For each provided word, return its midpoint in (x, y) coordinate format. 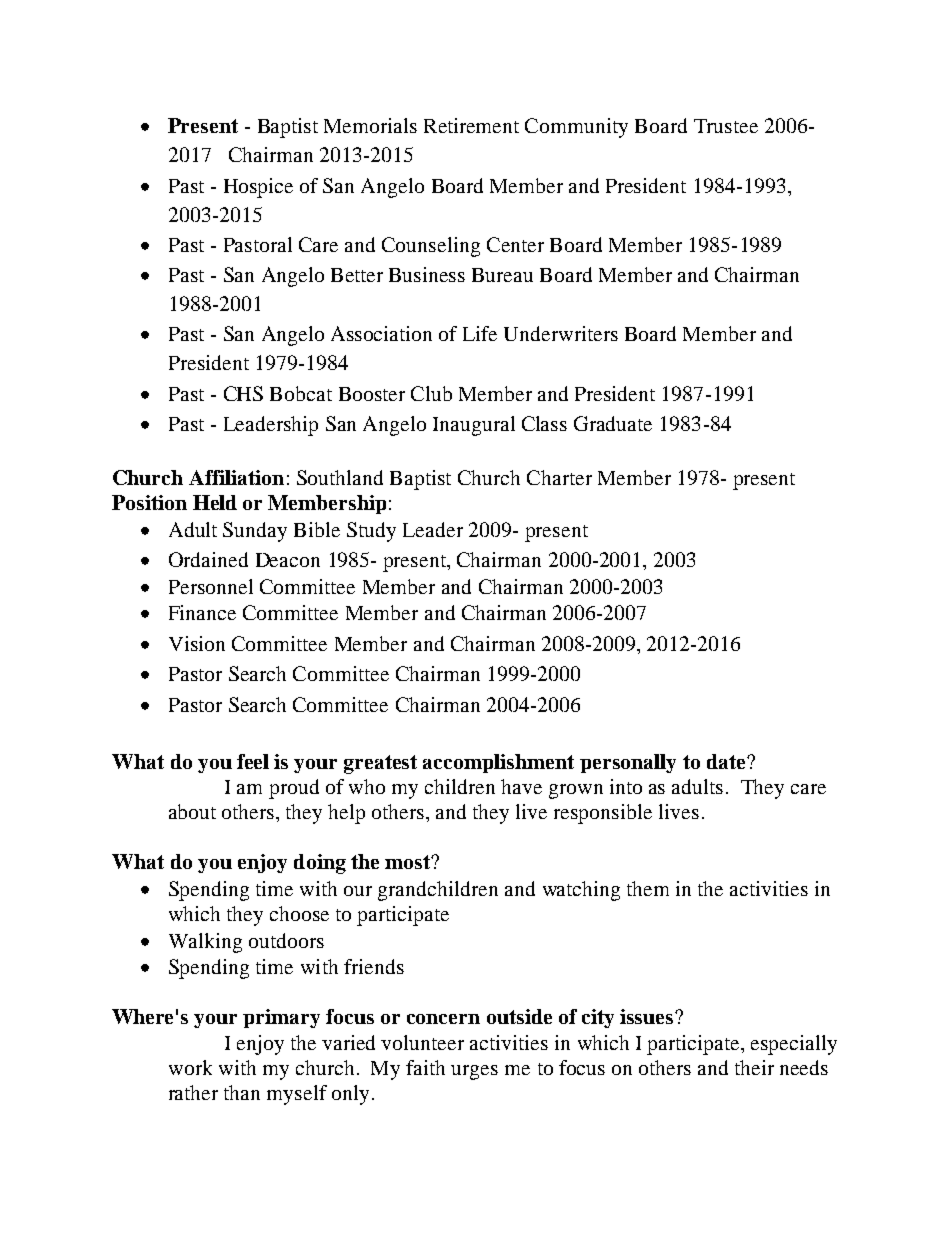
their (754, 1067)
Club (431, 393)
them (648, 888)
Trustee (726, 126)
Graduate (613, 423)
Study (371, 532)
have (521, 786)
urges (474, 1072)
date (727, 761)
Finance (202, 612)
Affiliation (236, 477)
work (190, 1067)
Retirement (471, 125)
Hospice (258, 188)
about (192, 811)
